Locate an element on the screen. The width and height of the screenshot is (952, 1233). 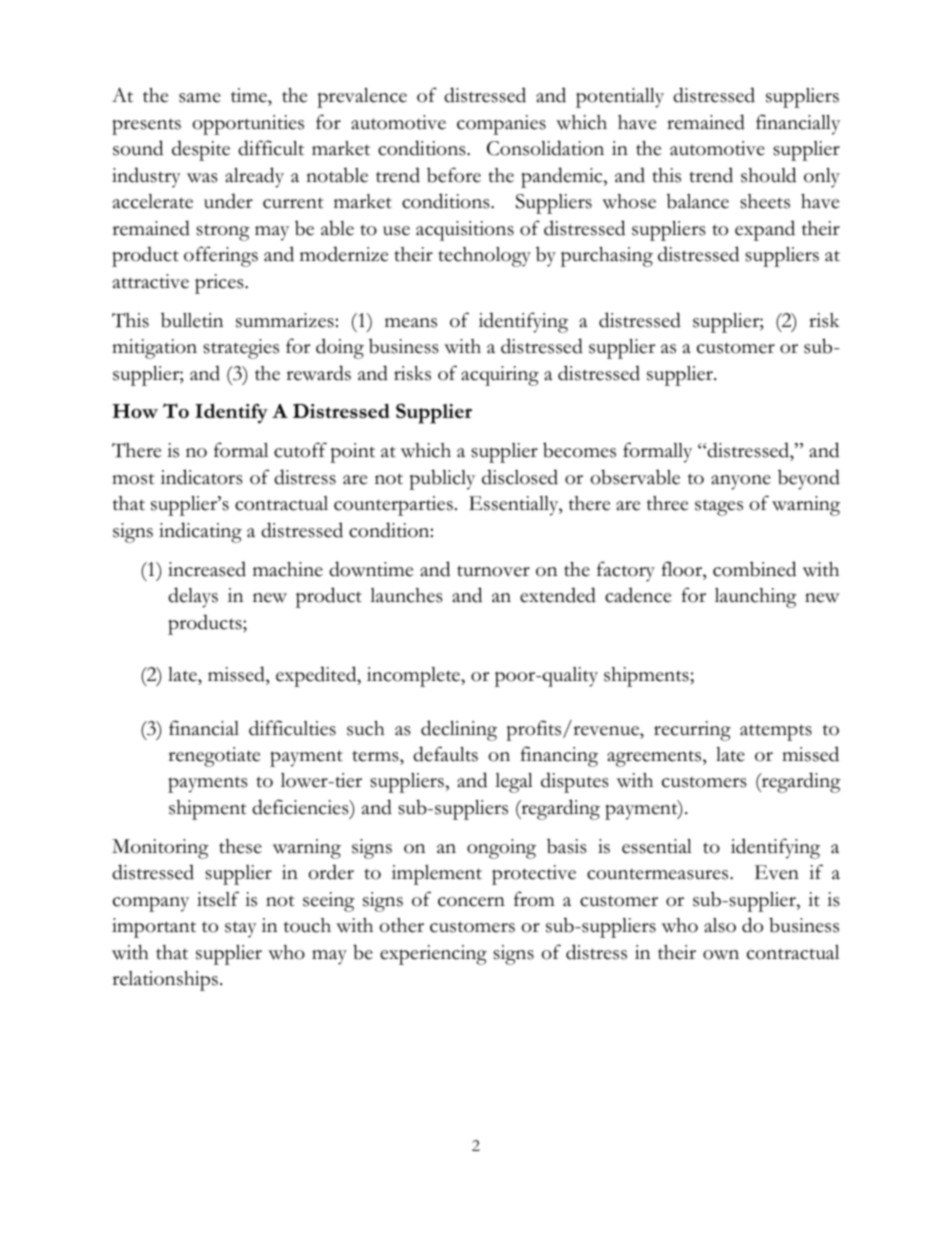
should is located at coordinates (768, 175).
